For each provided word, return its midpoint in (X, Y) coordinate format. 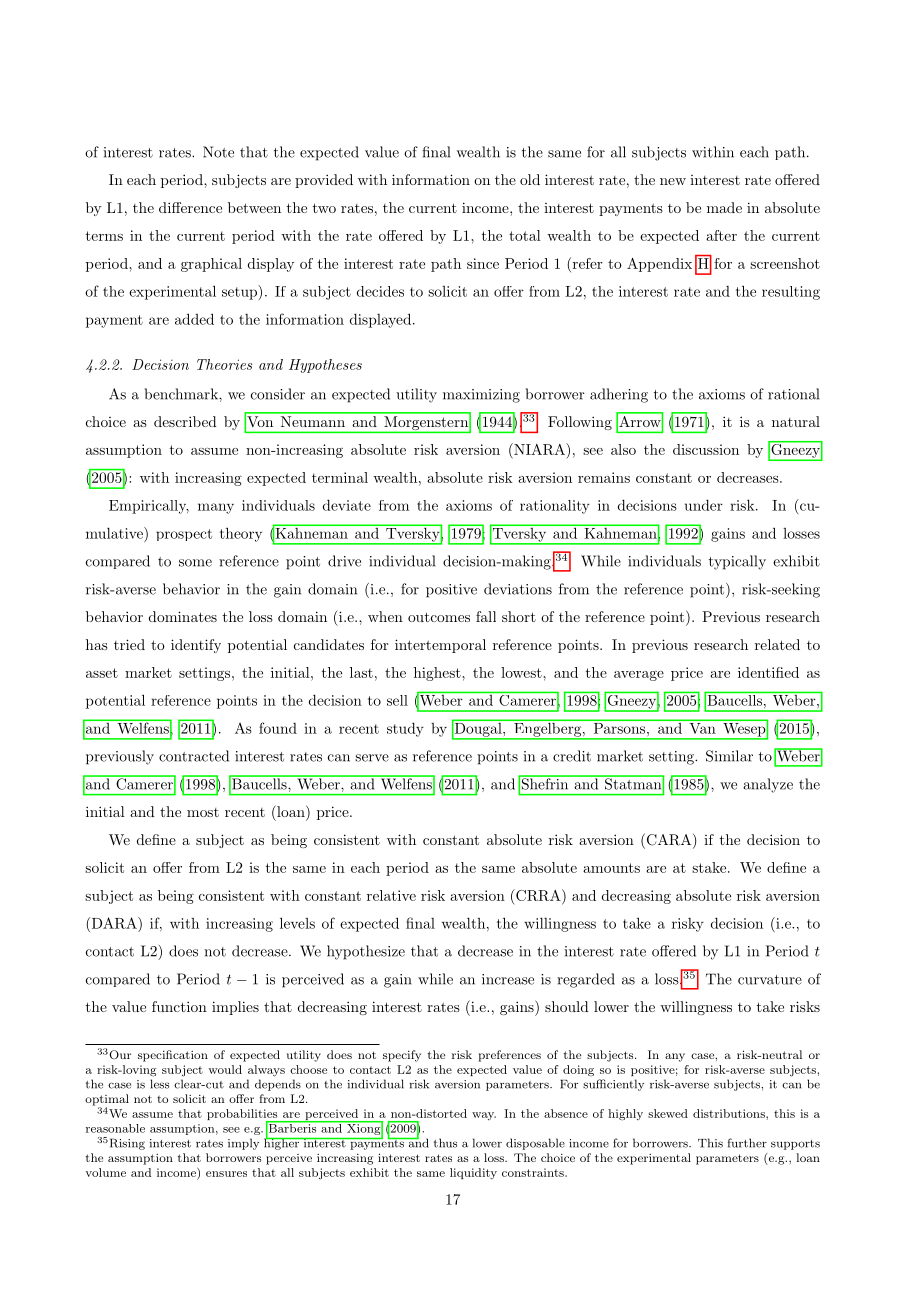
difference (190, 207)
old (530, 179)
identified (768, 672)
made (724, 207)
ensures (226, 1174)
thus (445, 1143)
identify (196, 646)
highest (437, 674)
